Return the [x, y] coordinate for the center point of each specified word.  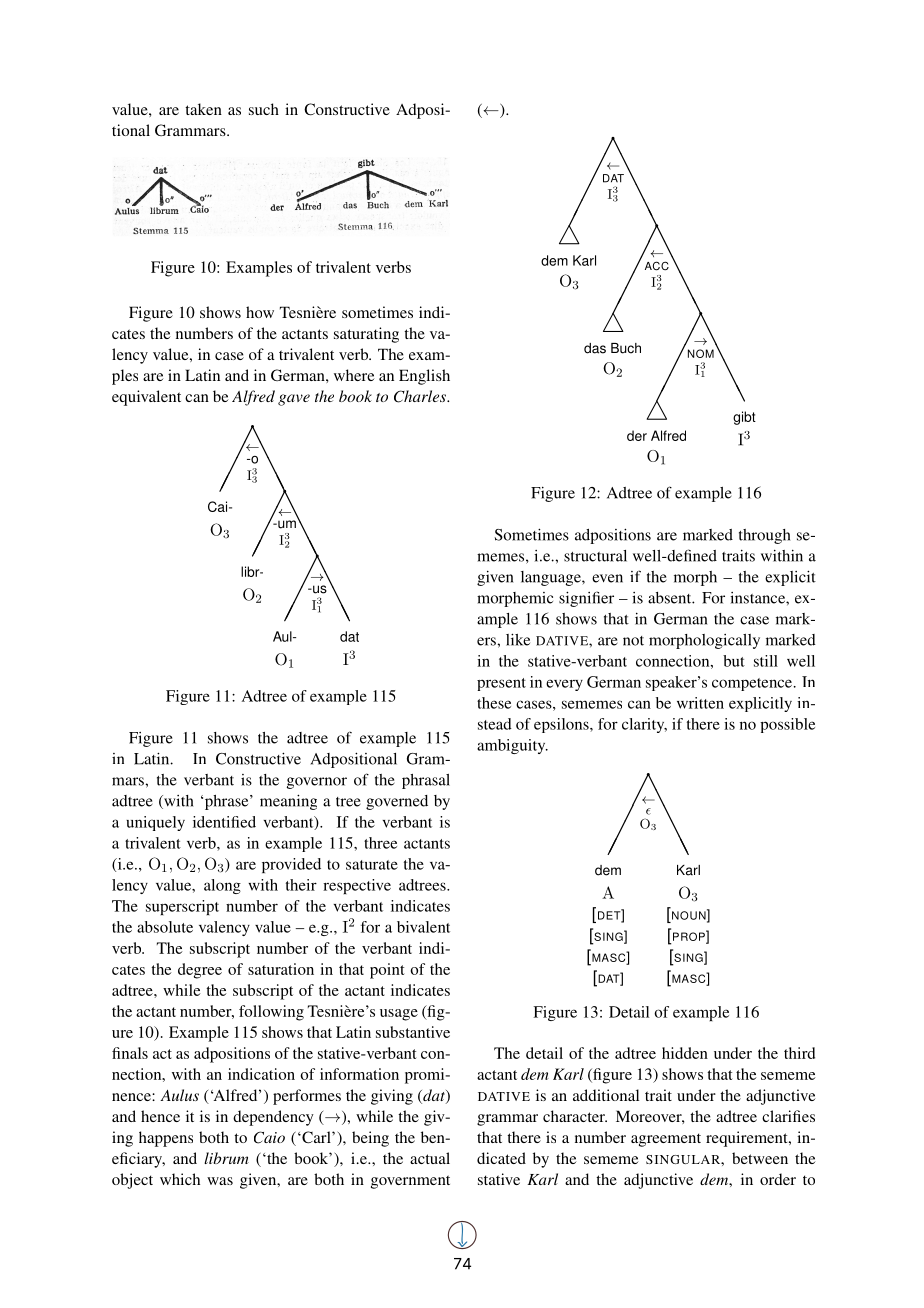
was [220, 1181]
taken [203, 109]
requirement [748, 1139]
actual [430, 1158]
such [264, 109]
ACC [657, 266]
